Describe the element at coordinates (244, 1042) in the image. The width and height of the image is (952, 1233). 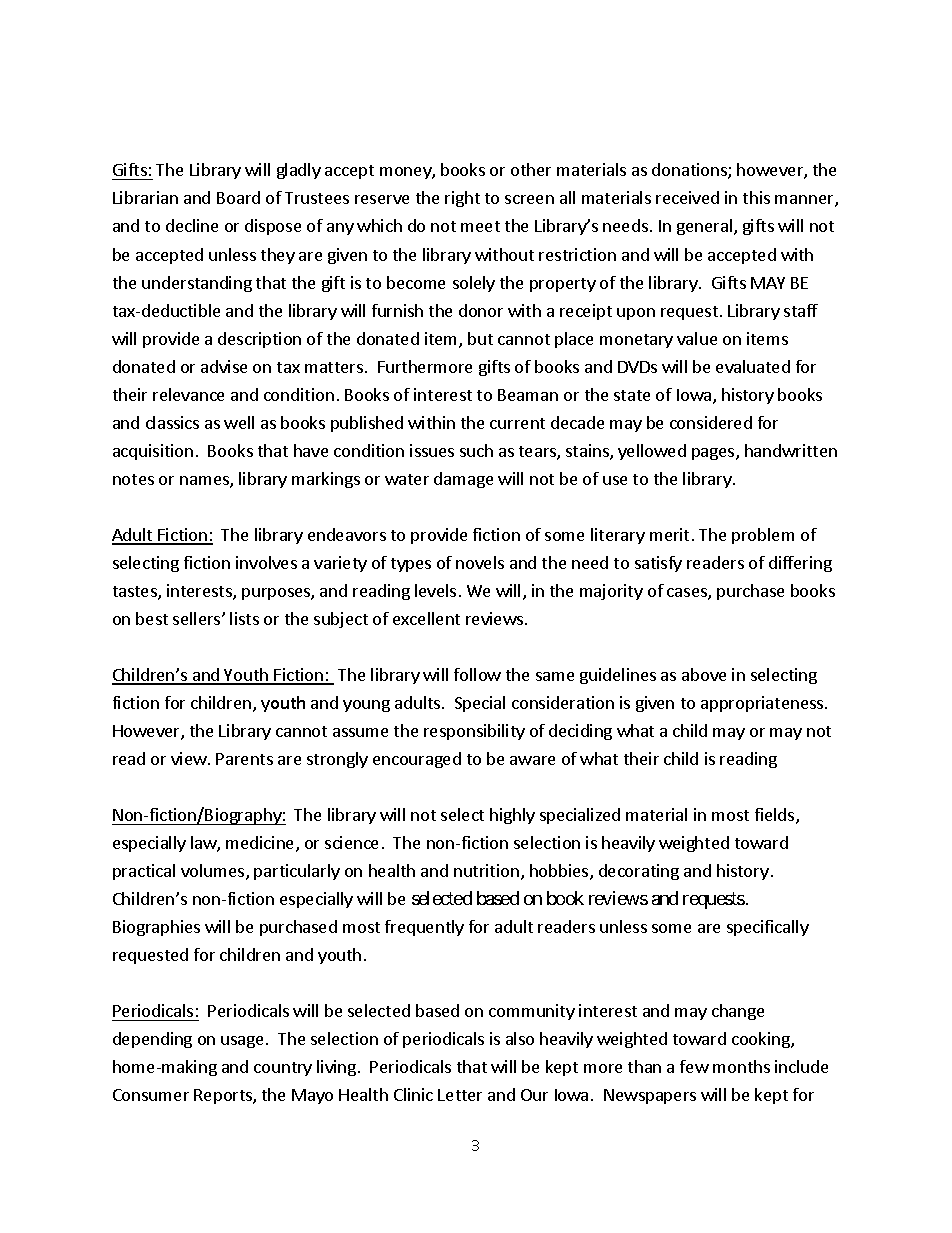
I see `usage` at that location.
